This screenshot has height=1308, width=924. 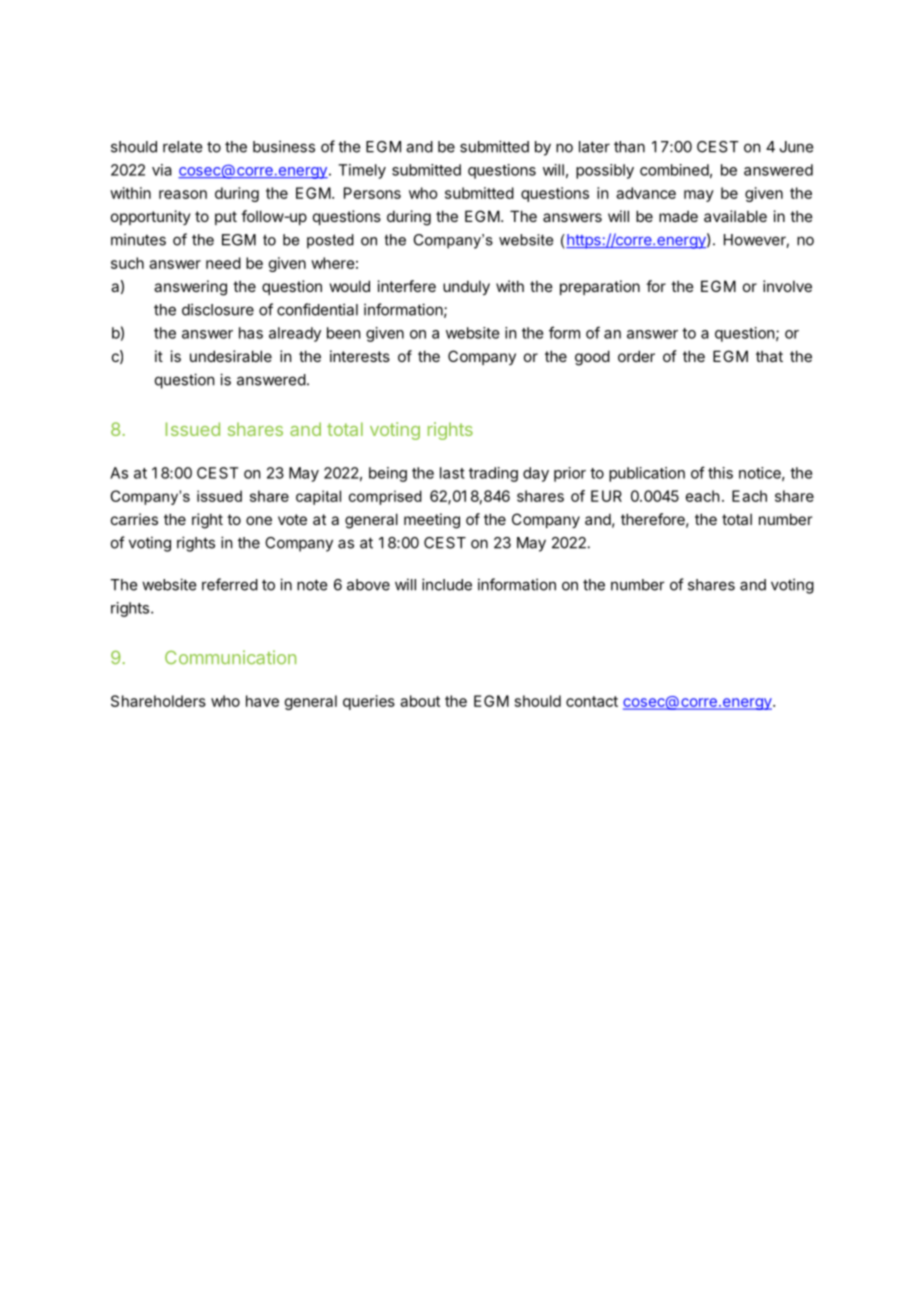 I want to click on this, so click(x=720, y=473).
